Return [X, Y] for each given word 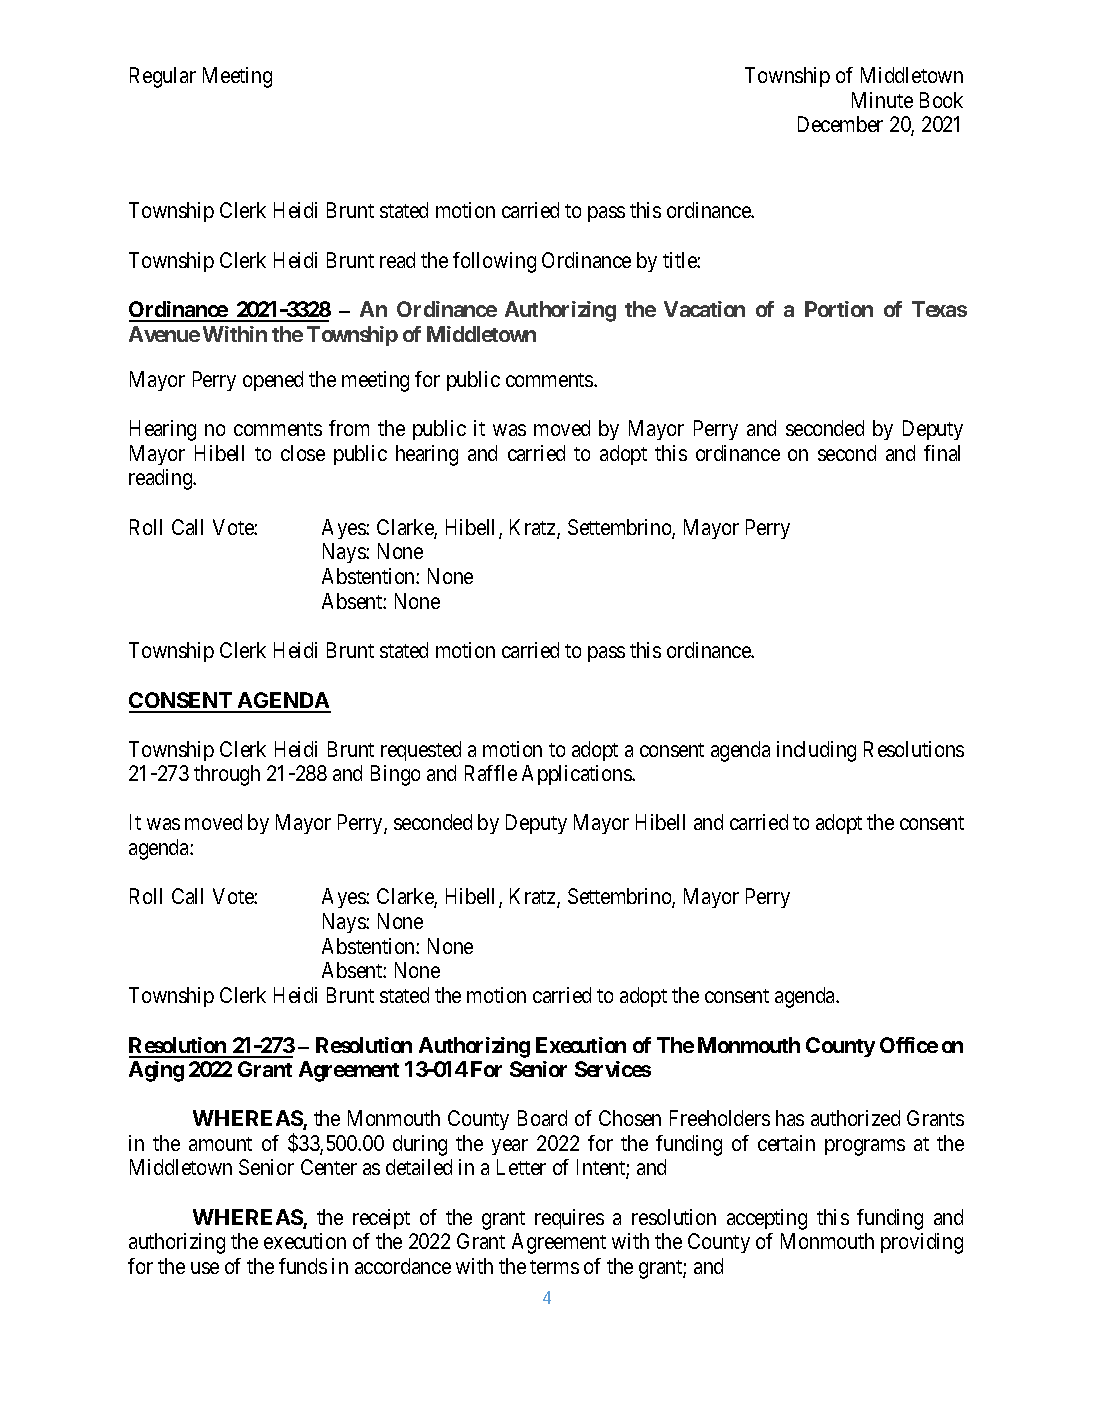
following [494, 262]
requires [569, 1219]
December [840, 124]
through [227, 775]
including [816, 751]
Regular [163, 77]
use [205, 1268]
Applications [577, 775]
